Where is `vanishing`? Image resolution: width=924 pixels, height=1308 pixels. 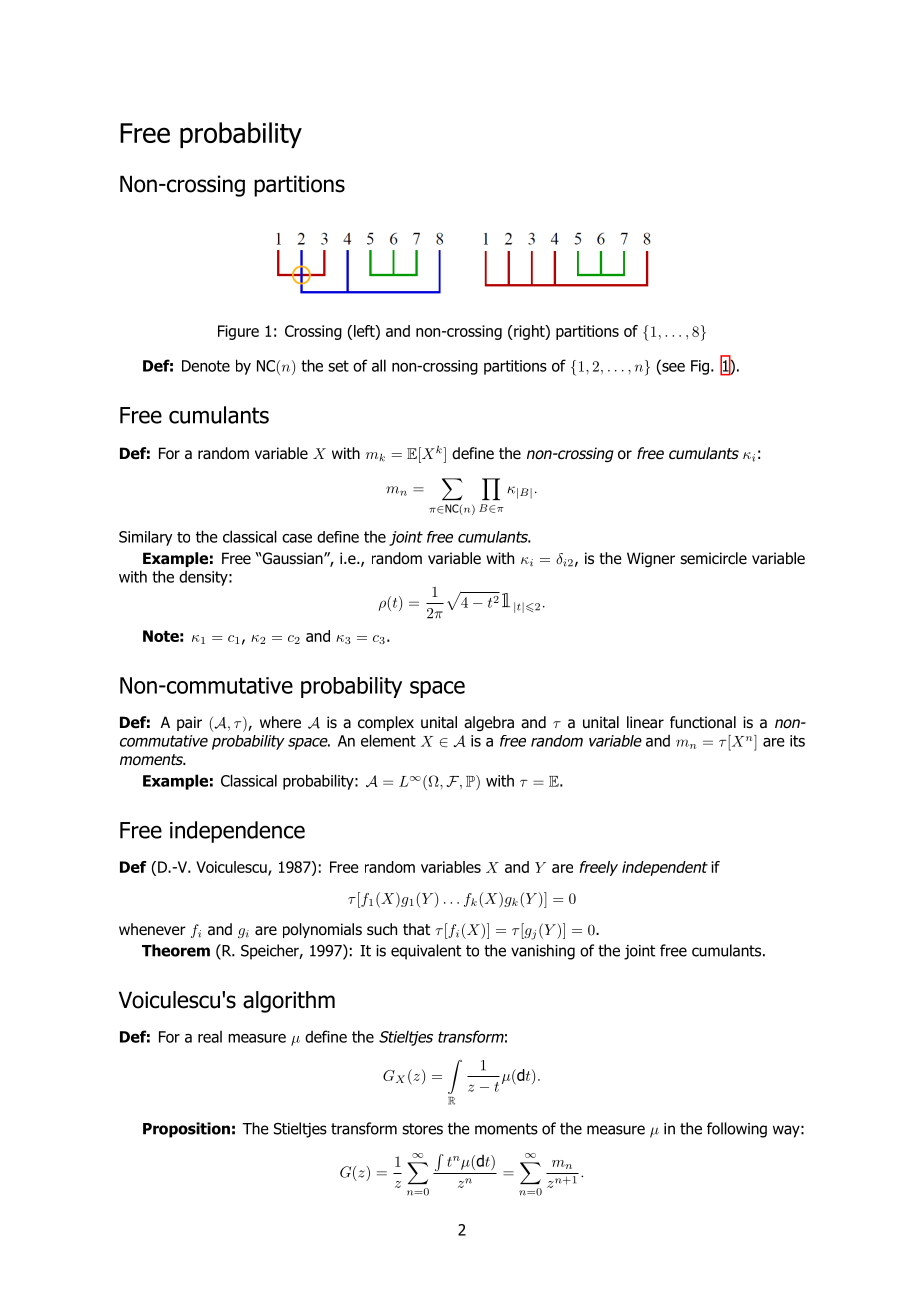
vanishing is located at coordinates (543, 952).
